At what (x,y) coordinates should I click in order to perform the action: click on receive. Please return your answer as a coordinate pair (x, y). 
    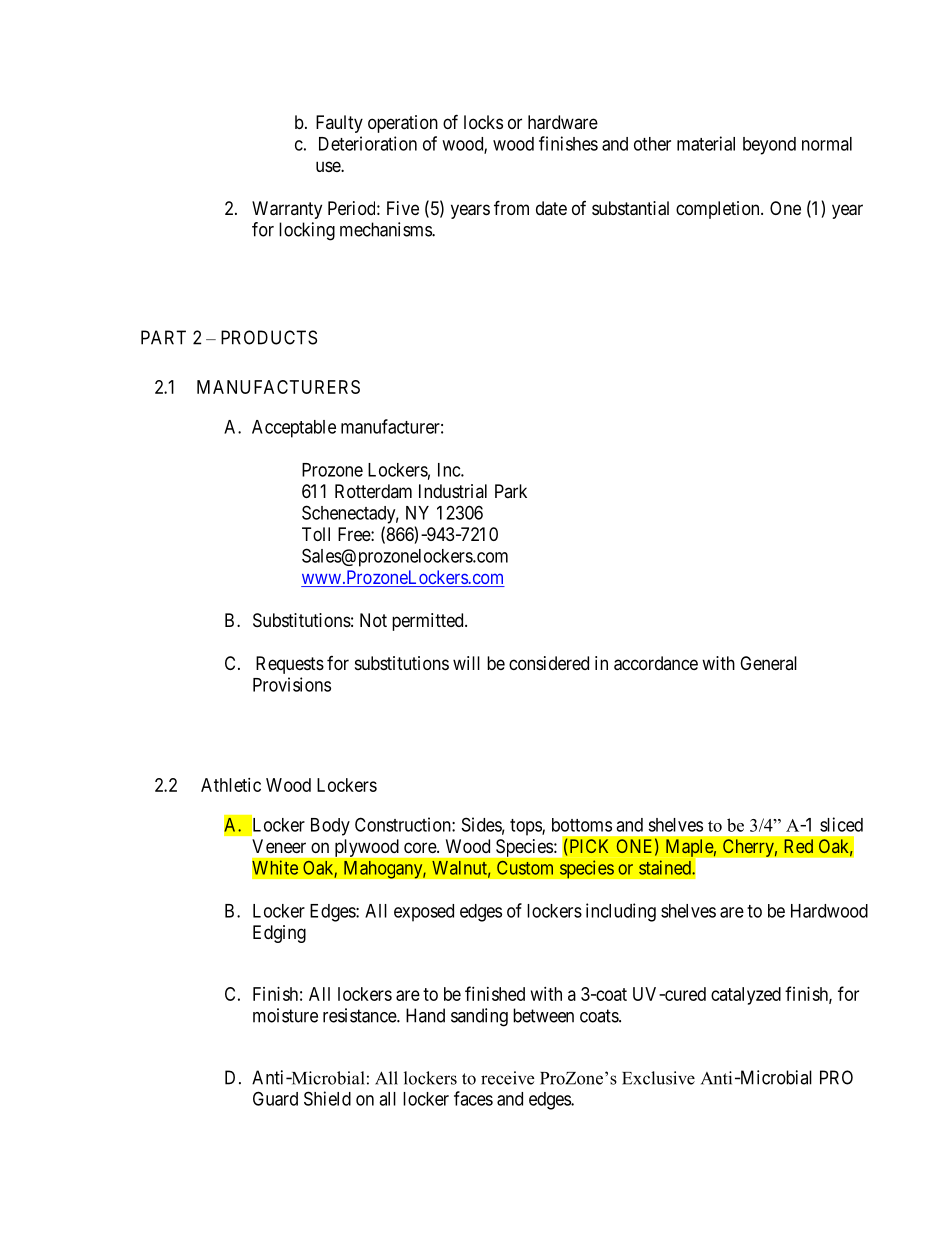
    Looking at the image, I should click on (507, 1078).
